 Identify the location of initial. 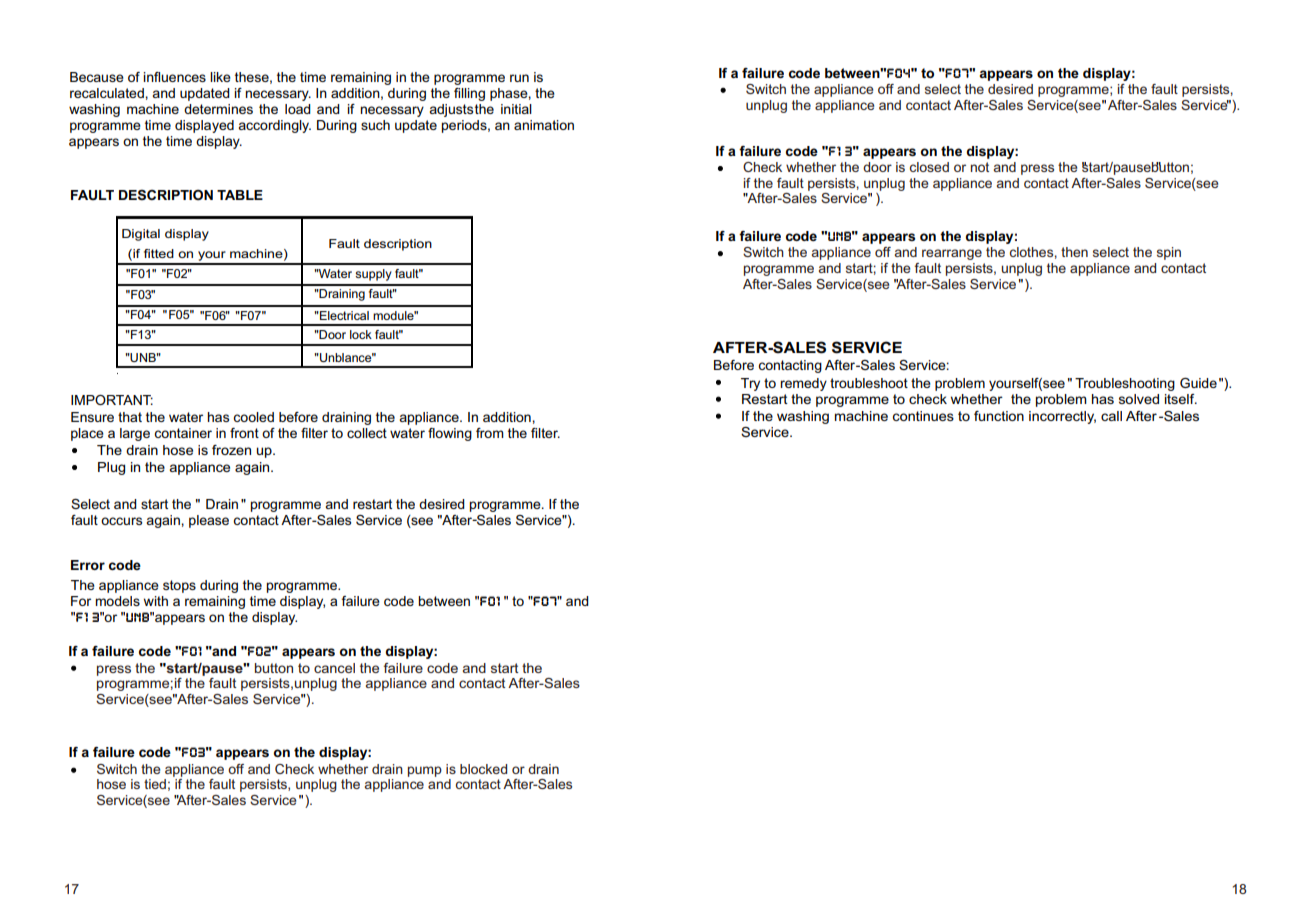
(516, 109).
